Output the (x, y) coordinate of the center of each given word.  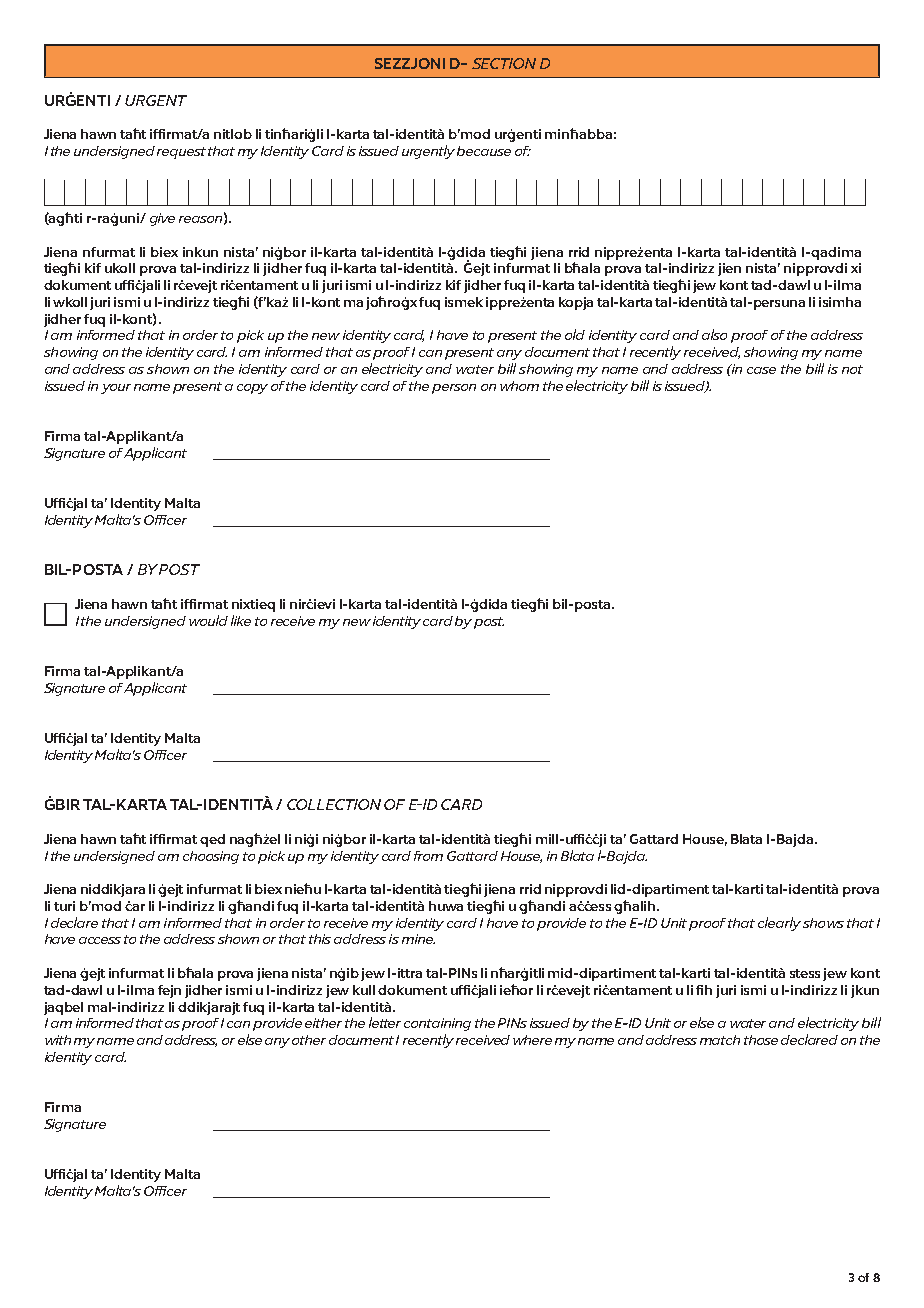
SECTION (504, 63)
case (761, 370)
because (484, 151)
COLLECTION (334, 804)
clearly (779, 924)
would (208, 620)
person (454, 389)
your (116, 389)
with (58, 1040)
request (181, 153)
